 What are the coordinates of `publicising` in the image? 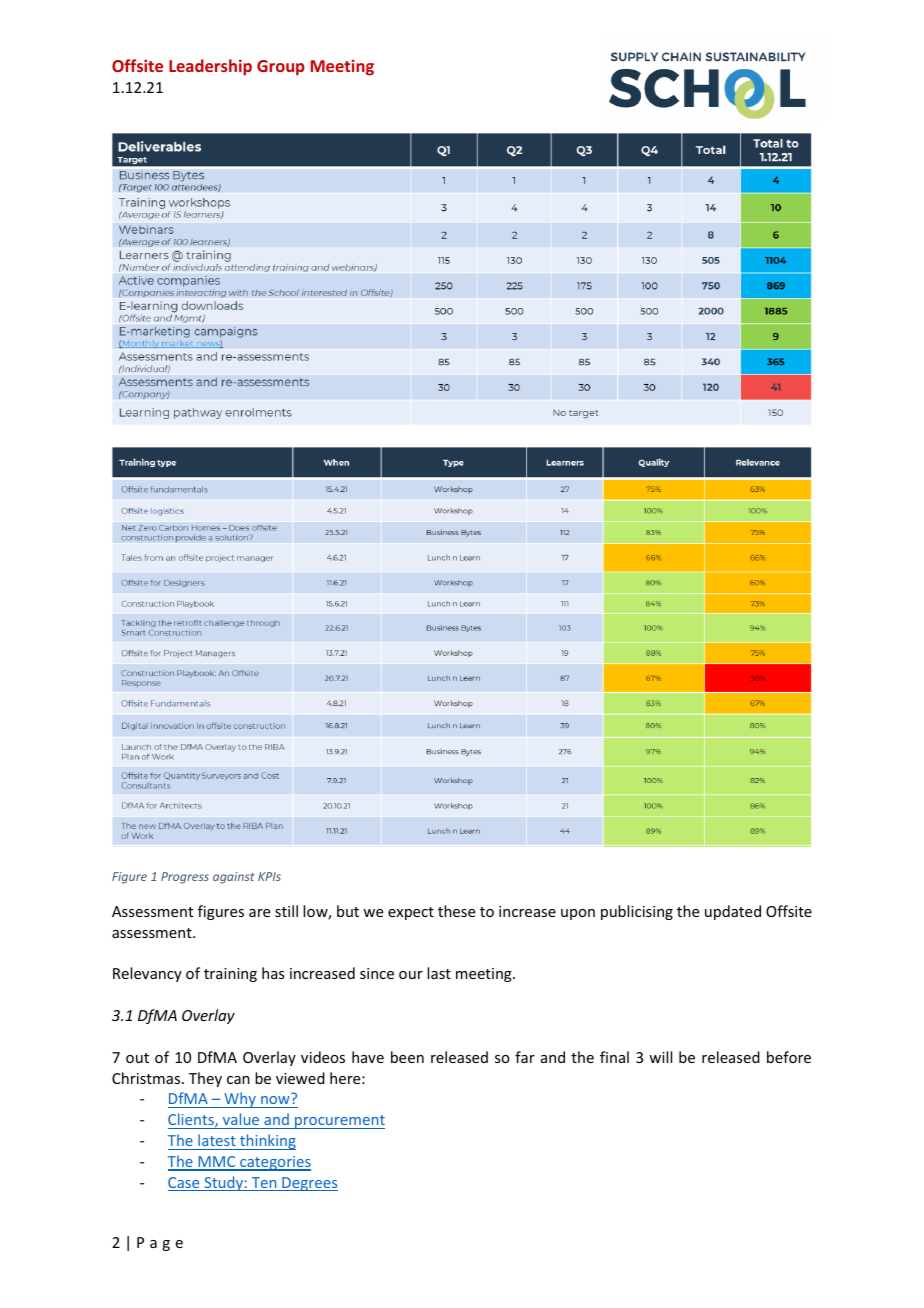 It's located at (637, 912).
